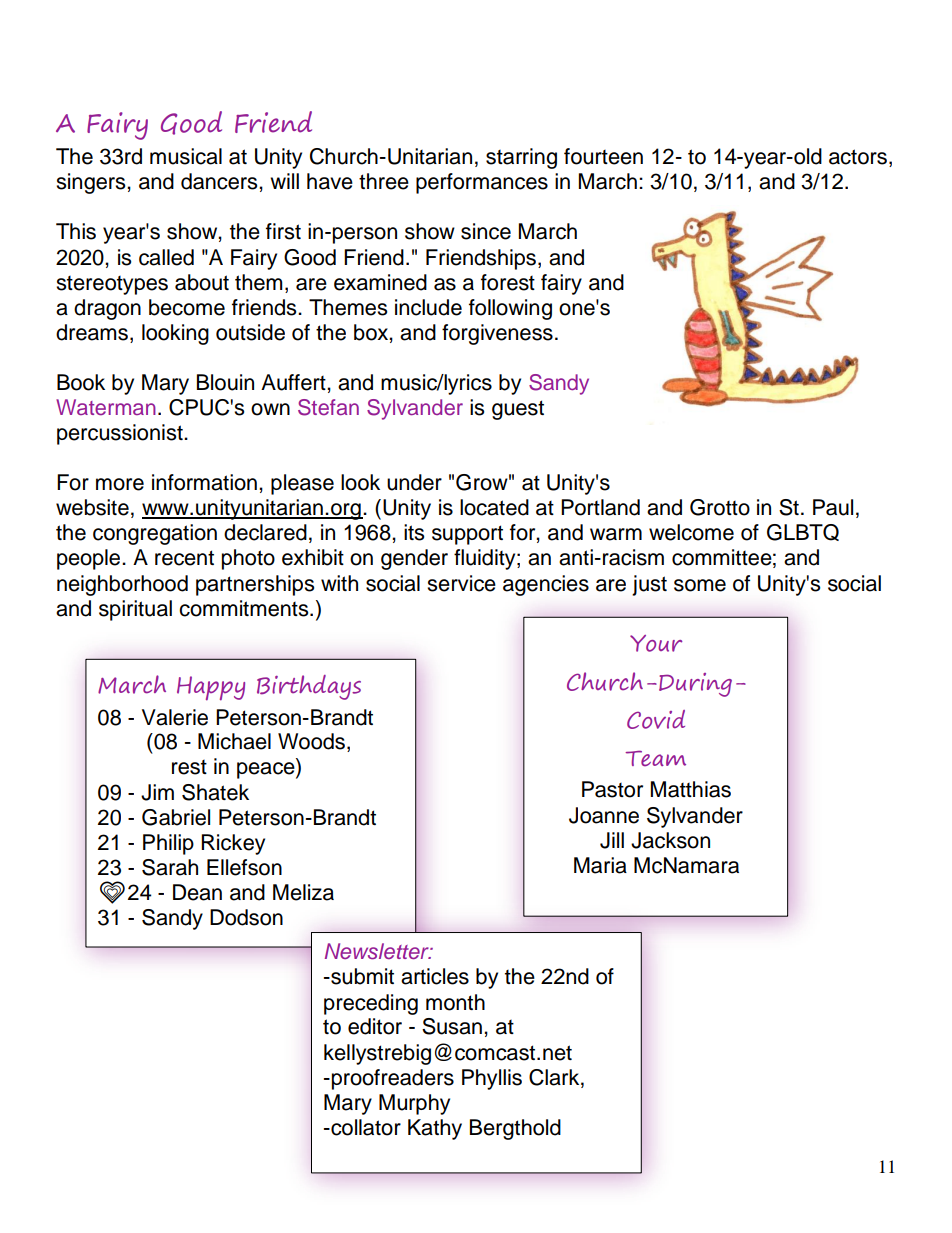 Image resolution: width=952 pixels, height=1233 pixels. Describe the element at coordinates (670, 840) in the document. I see `Jackson` at that location.
